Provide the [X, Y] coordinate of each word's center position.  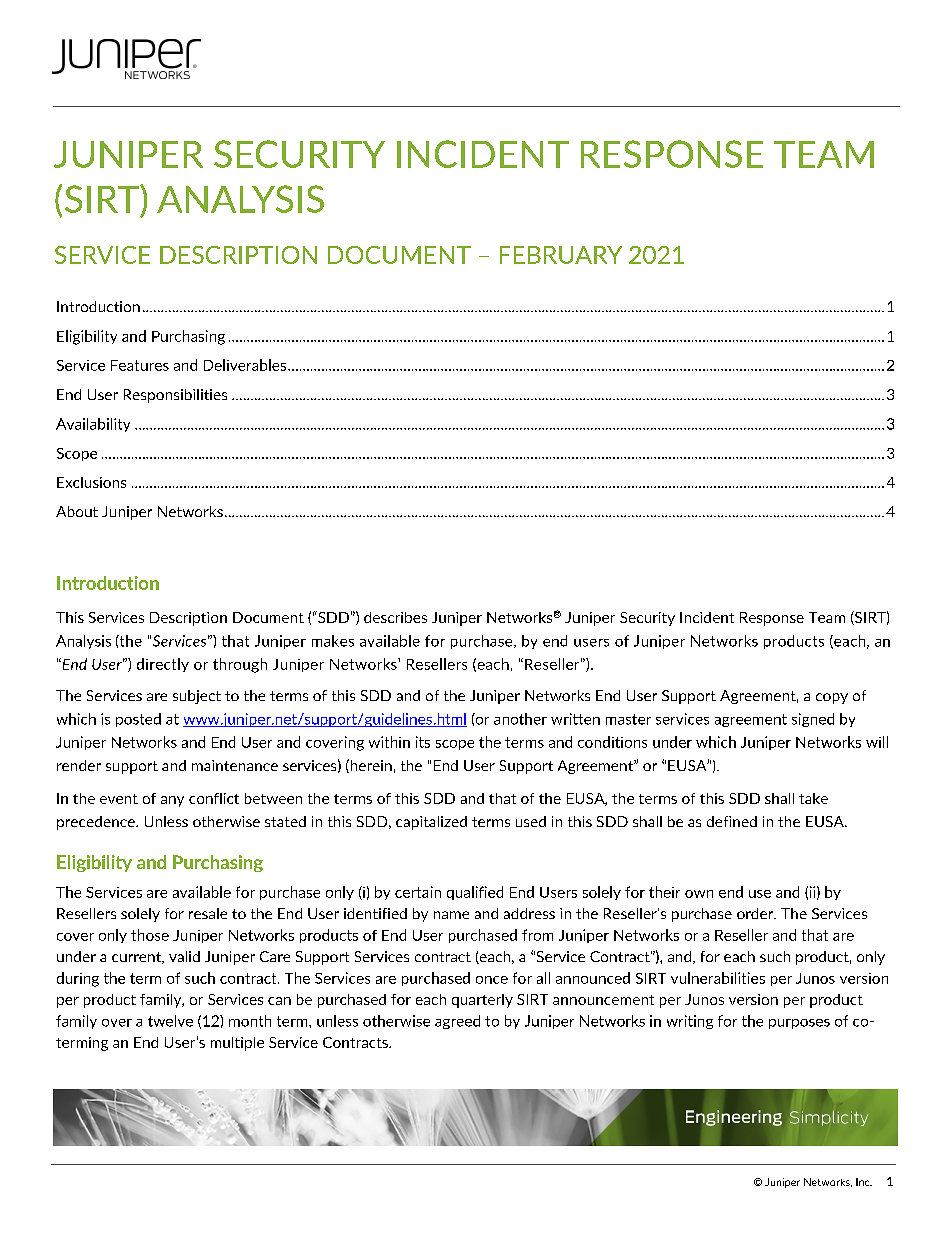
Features [140, 365]
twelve [170, 1021]
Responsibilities [175, 396]
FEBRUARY [561, 255]
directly [163, 665]
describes [395, 617]
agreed [457, 1022]
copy [832, 698]
